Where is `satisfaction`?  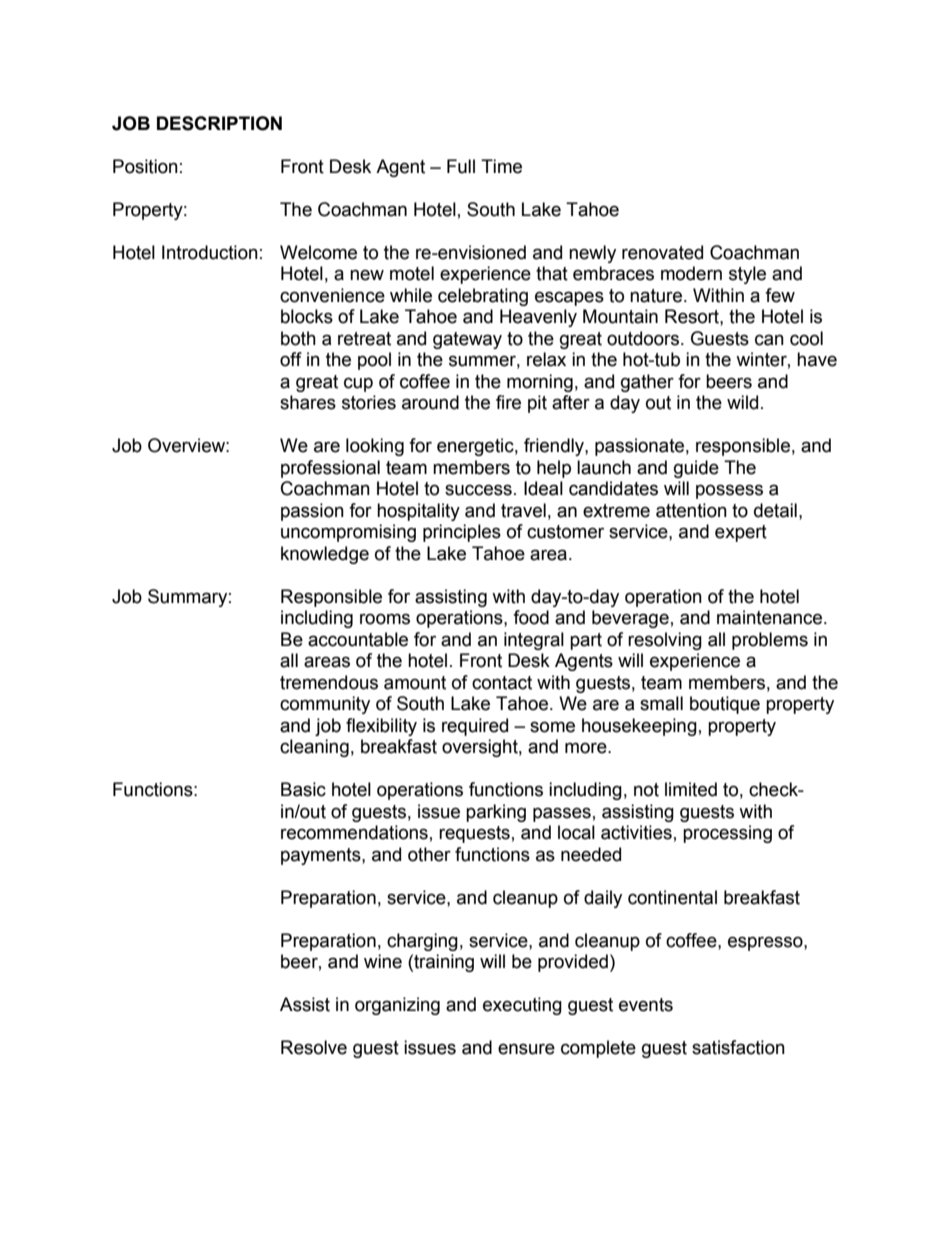
satisfaction is located at coordinates (738, 1047).
